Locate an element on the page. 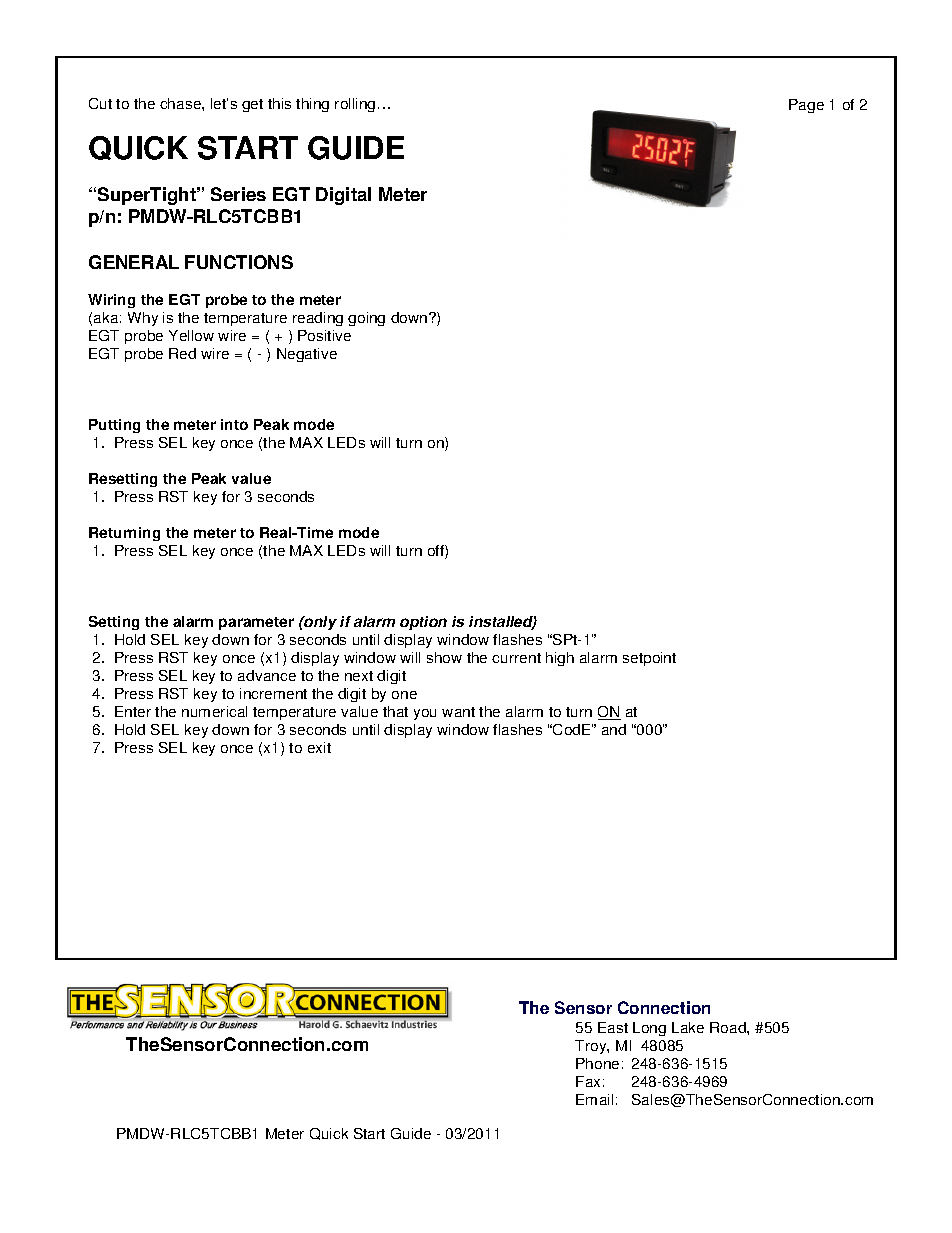  setpoint is located at coordinates (649, 659).
